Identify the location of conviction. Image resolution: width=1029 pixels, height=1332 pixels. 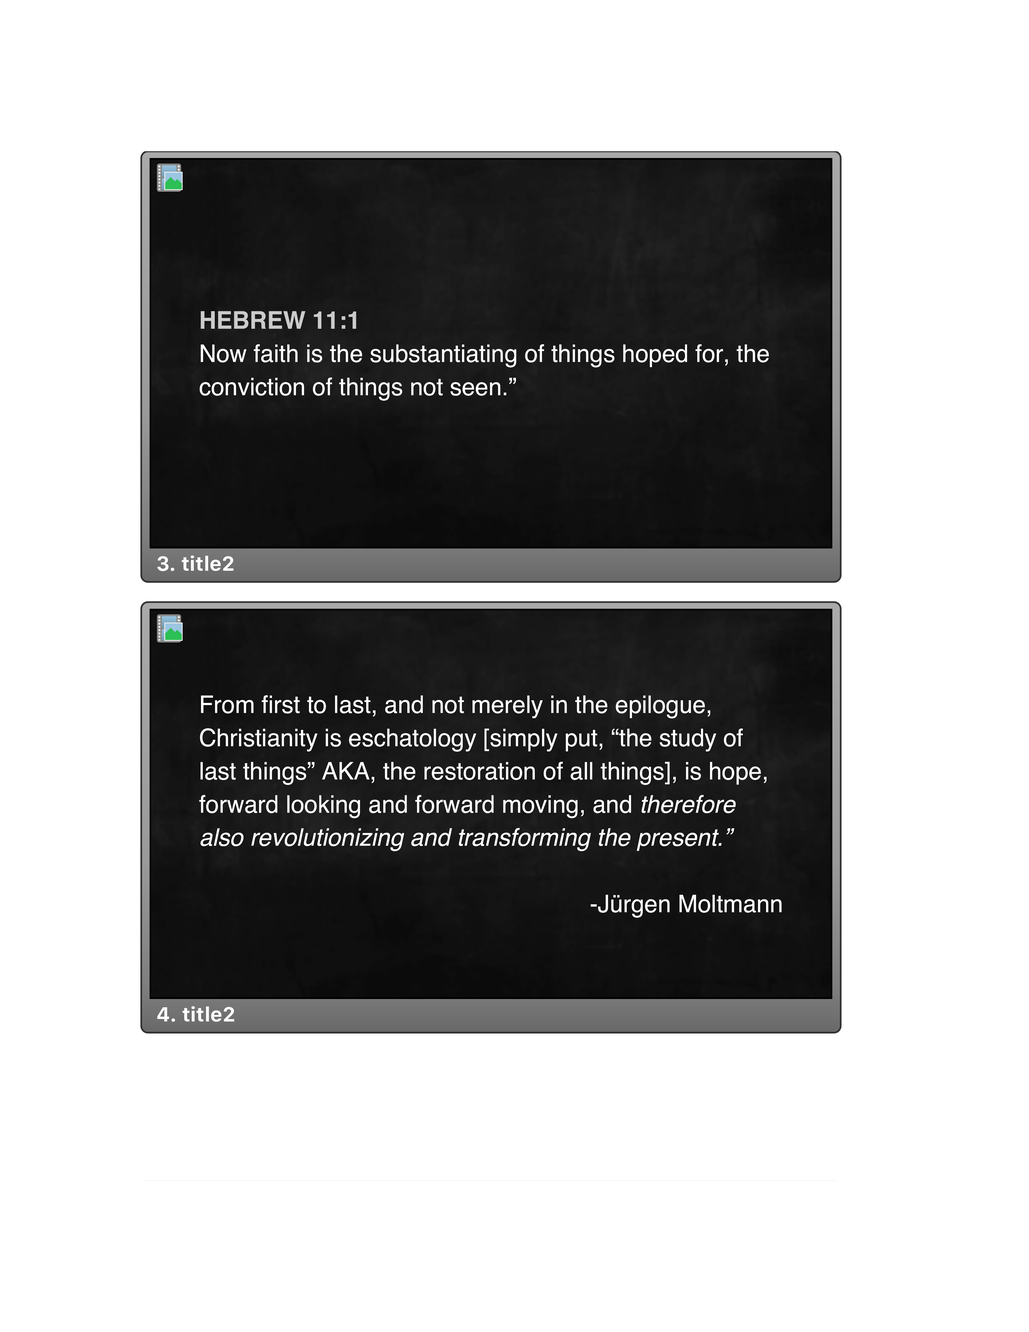
(251, 386).
